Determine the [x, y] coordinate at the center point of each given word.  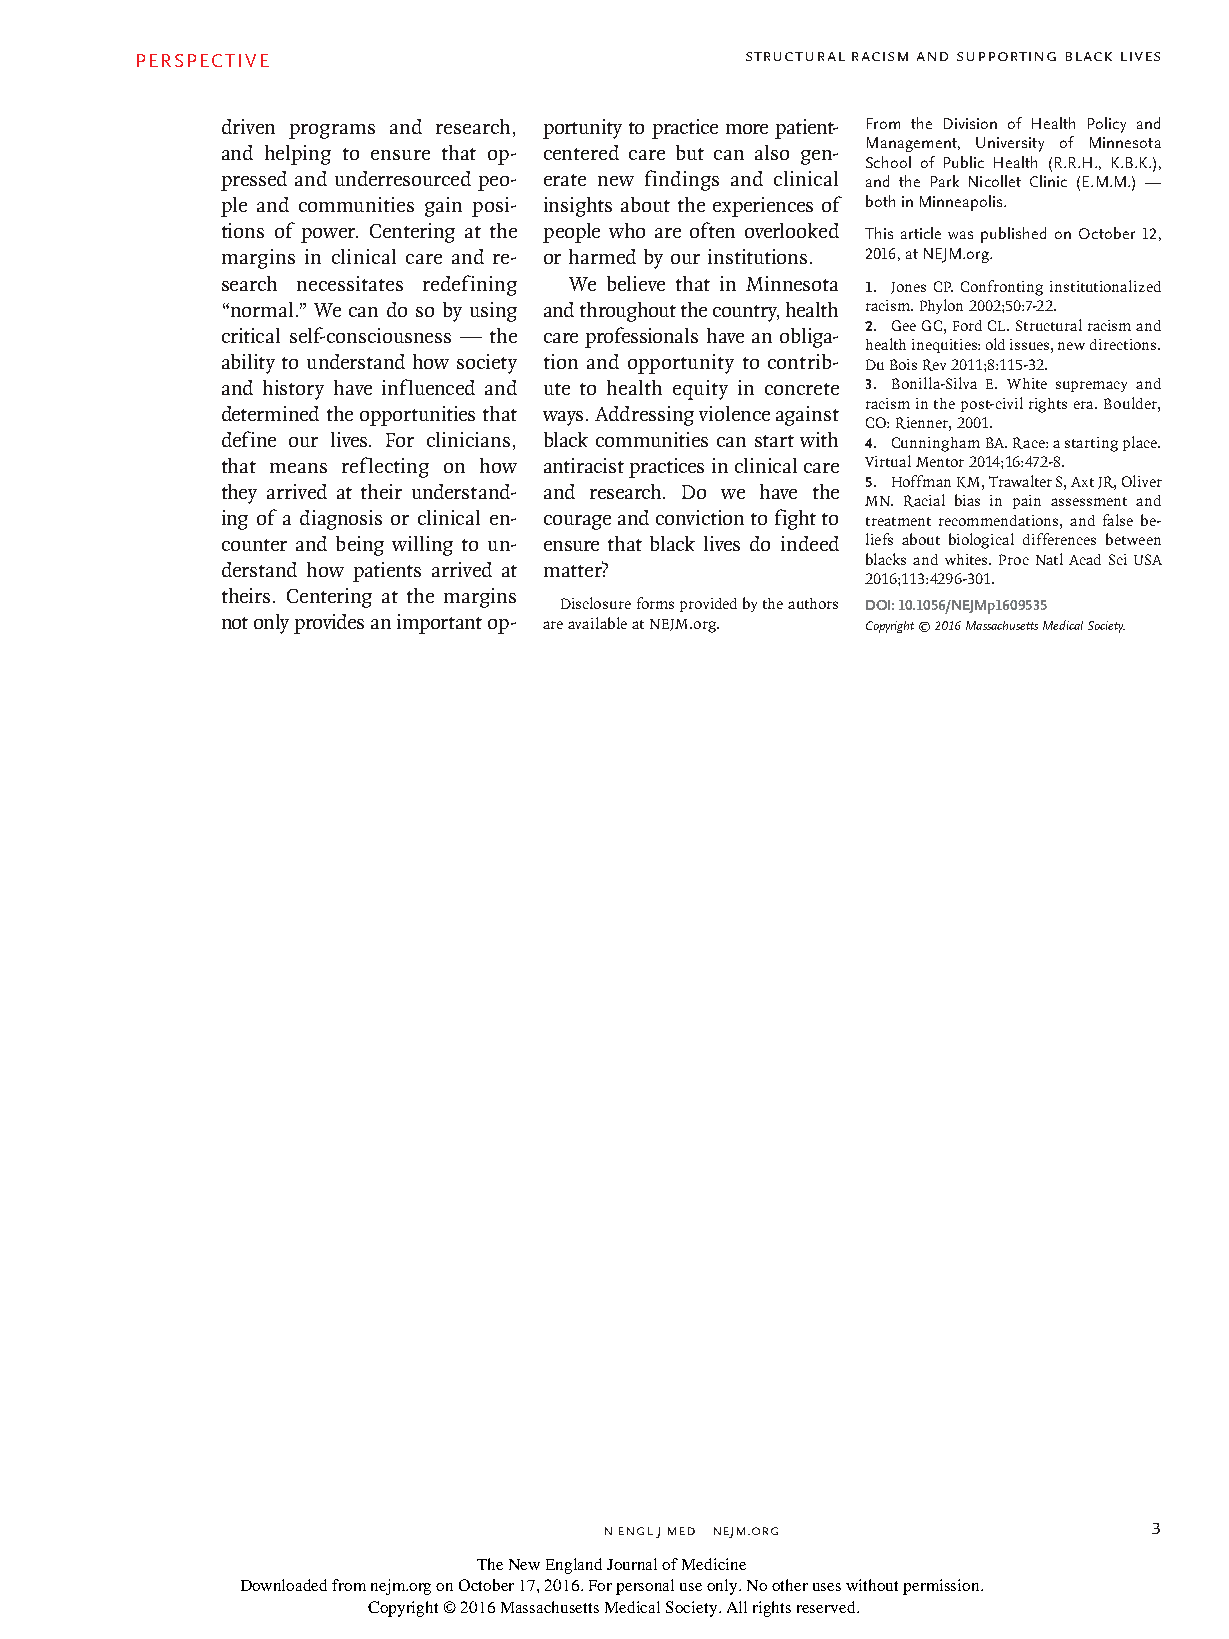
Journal [632, 1564]
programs [332, 131]
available [597, 623]
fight [795, 519]
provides [329, 624]
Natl [1049, 559]
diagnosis [341, 520]
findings [682, 180]
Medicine [714, 1564]
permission [943, 1587]
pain [1027, 502]
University [1010, 144]
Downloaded [284, 1585]
